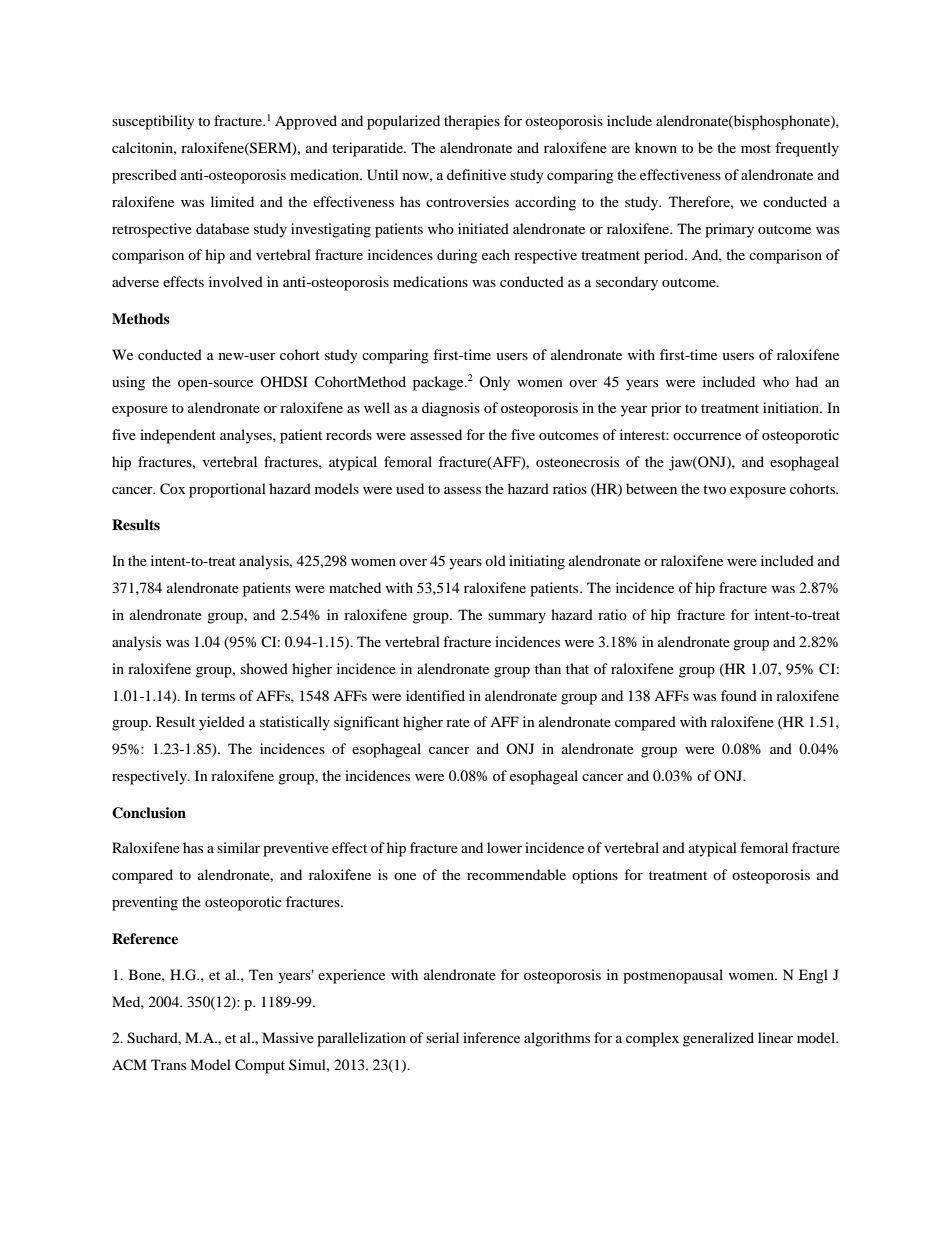  What do you see at coordinates (595, 876) in the document?
I see `options` at bounding box center [595, 876].
